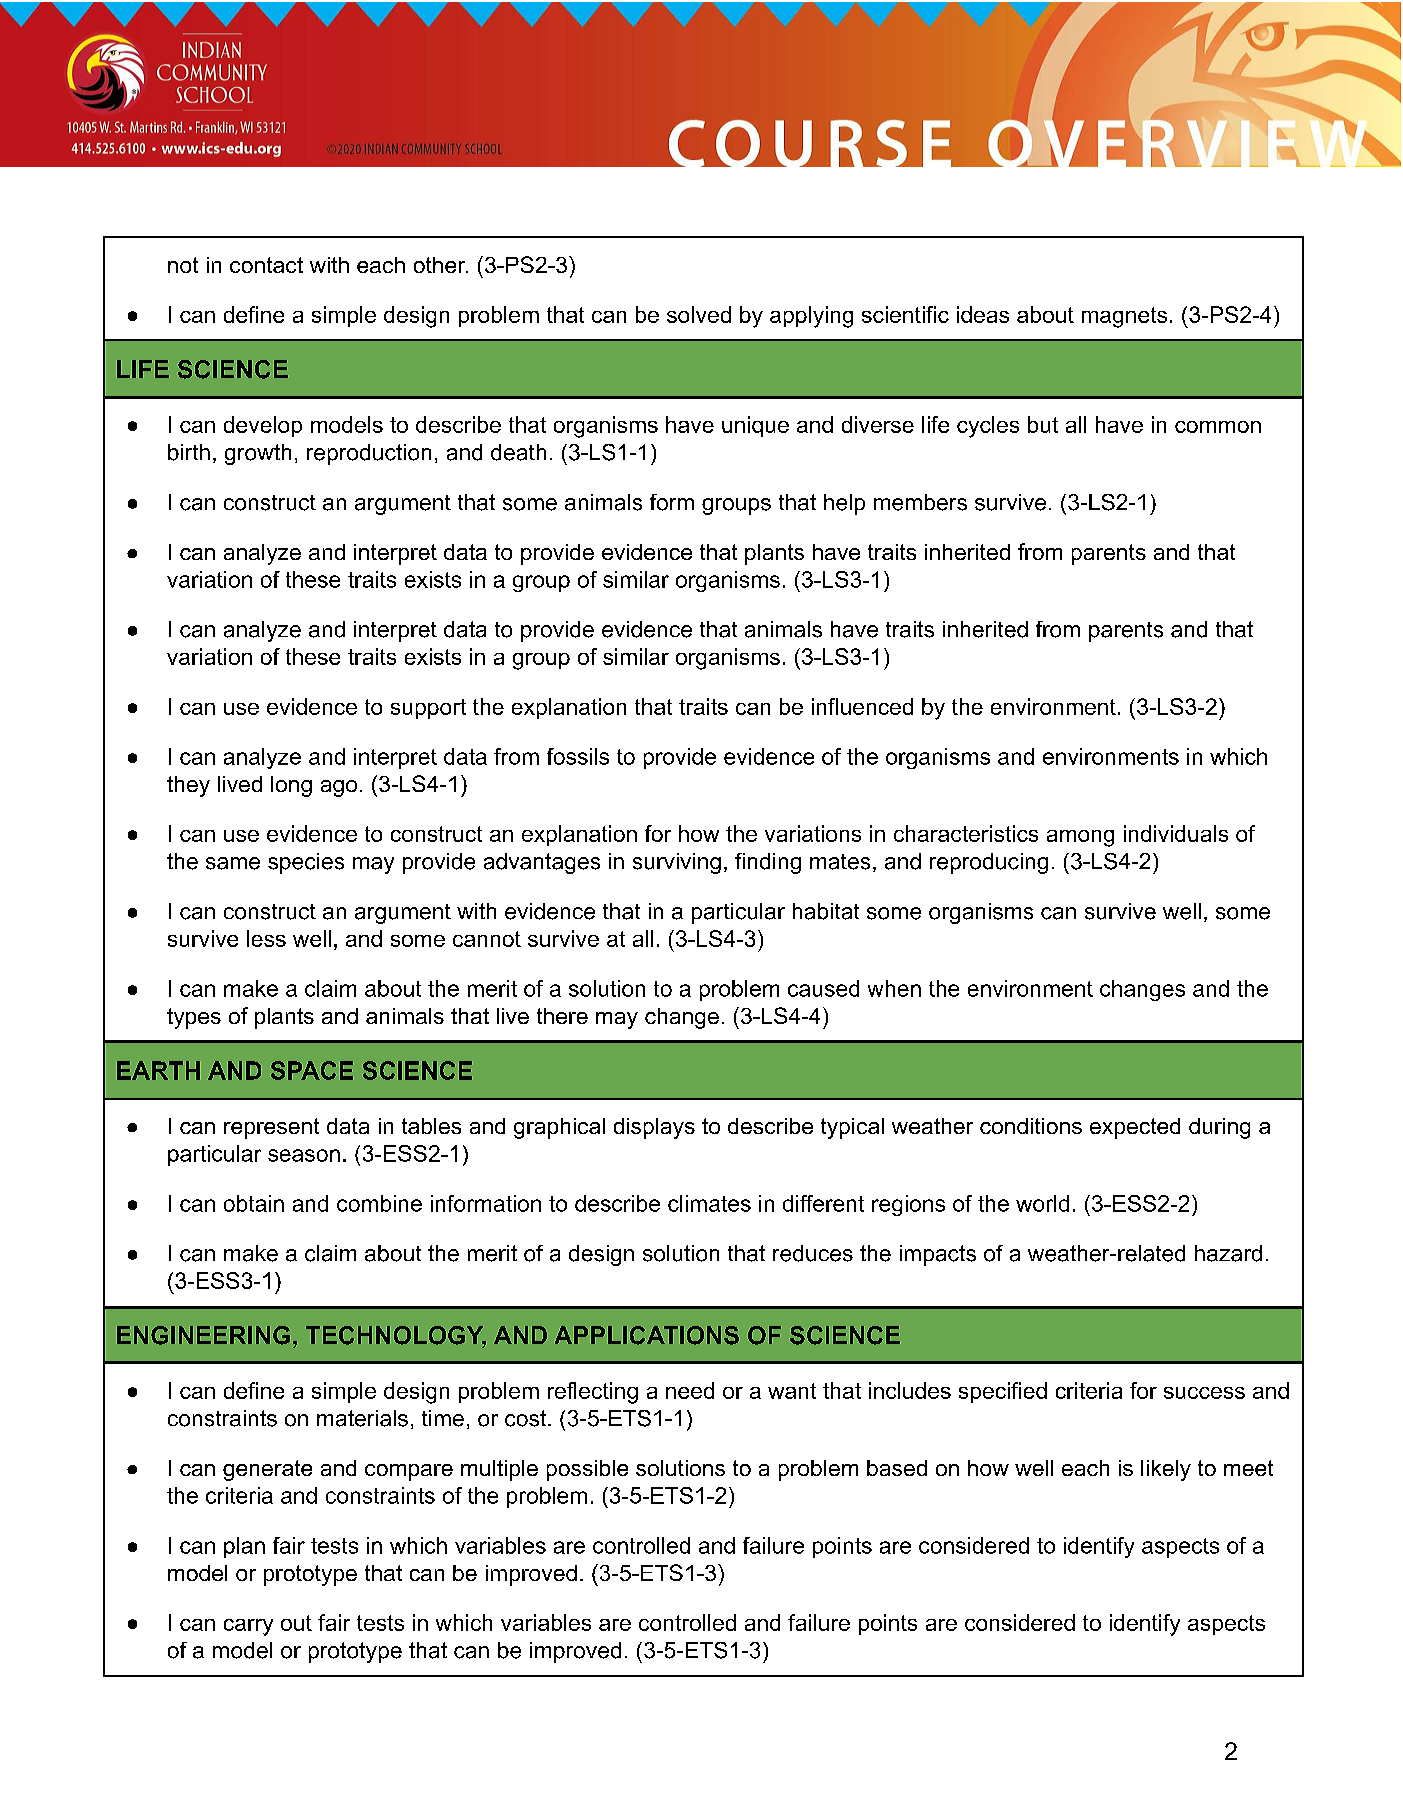 Image resolution: width=1403 pixels, height=1815 pixels. I want to click on influenced, so click(862, 706).
